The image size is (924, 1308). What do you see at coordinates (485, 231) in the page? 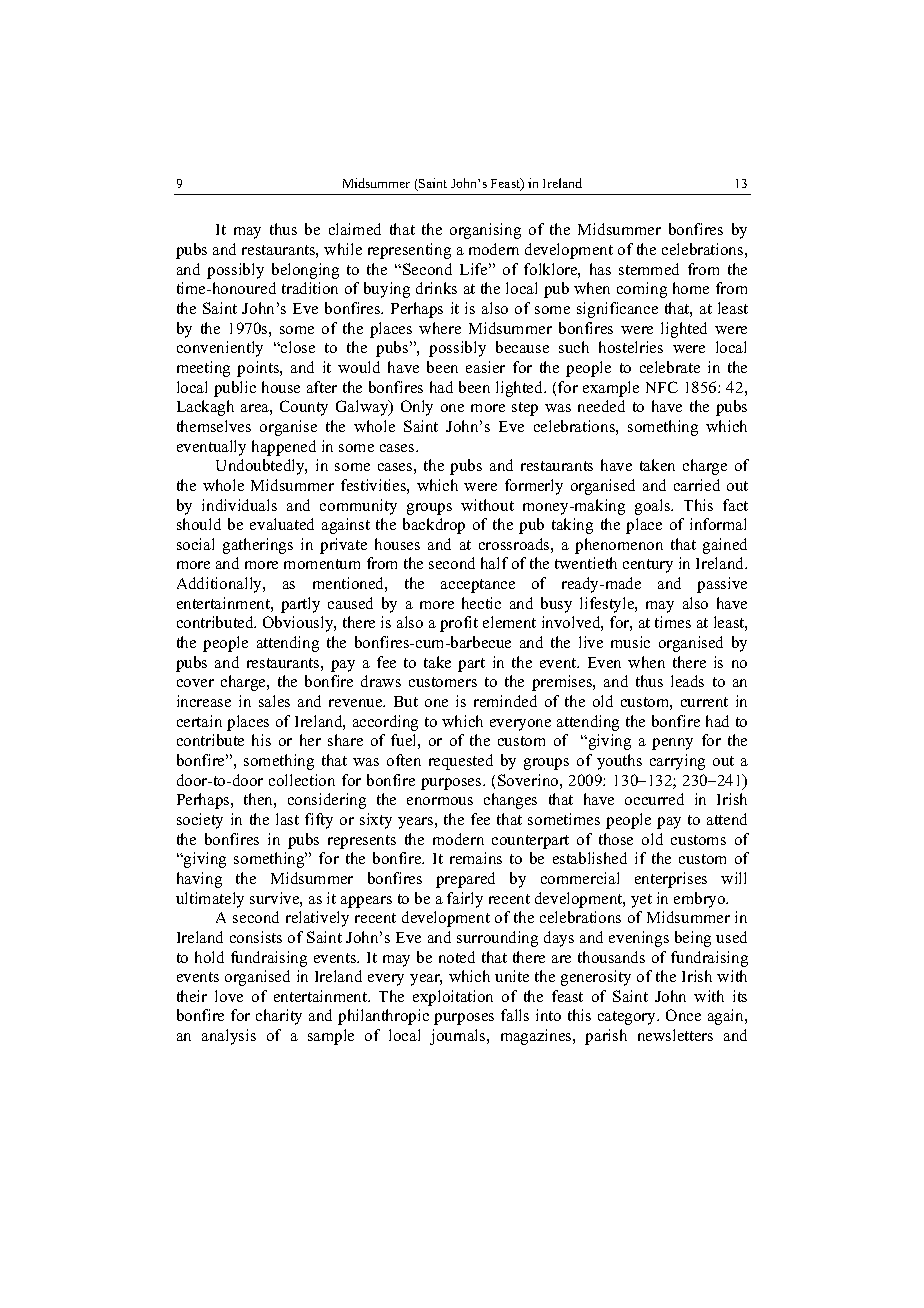
I see `organising` at bounding box center [485, 231].
